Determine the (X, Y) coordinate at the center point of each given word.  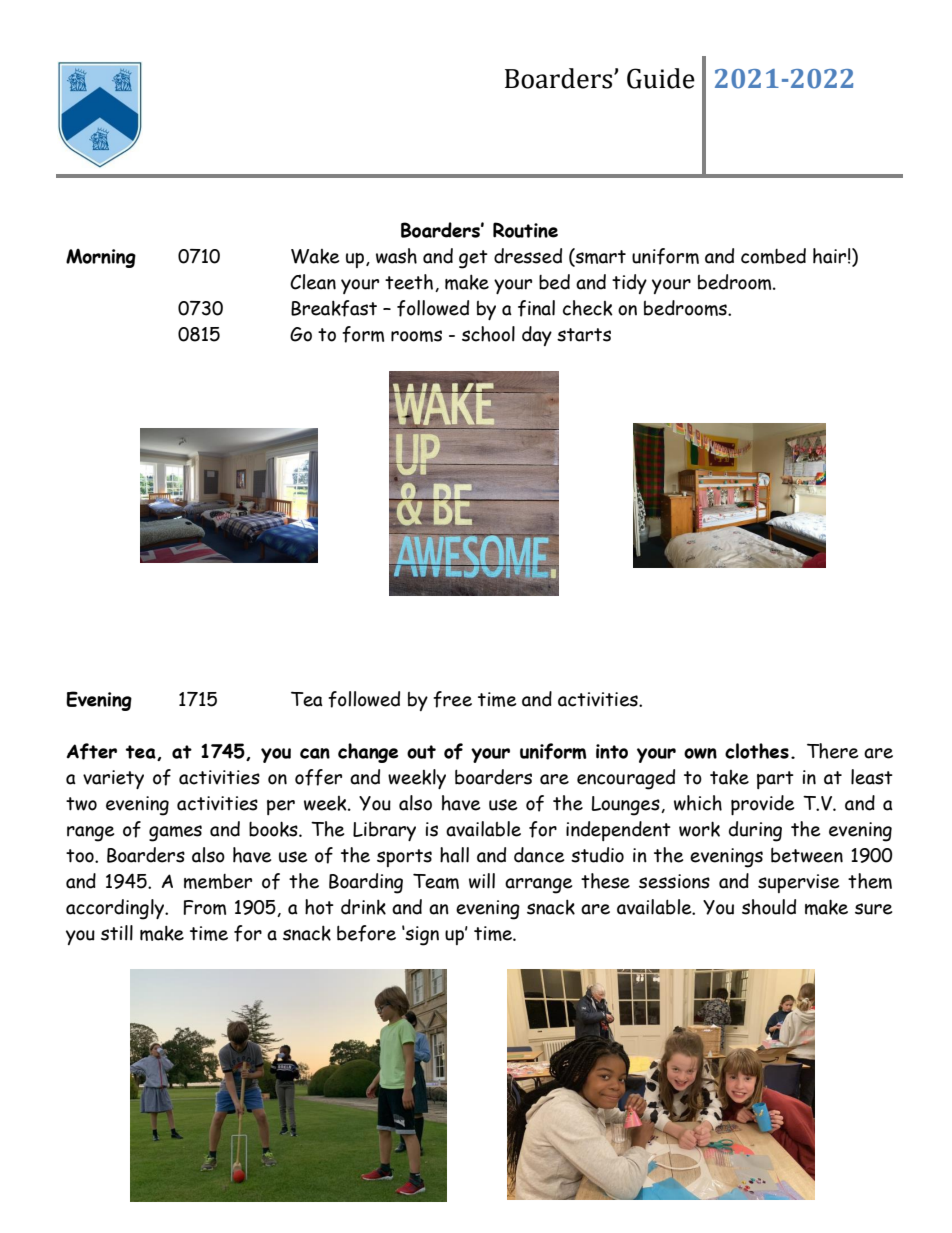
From (204, 907)
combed (773, 256)
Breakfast (334, 308)
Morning (101, 258)
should (769, 907)
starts (584, 335)
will (482, 881)
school (488, 334)
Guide (661, 78)
